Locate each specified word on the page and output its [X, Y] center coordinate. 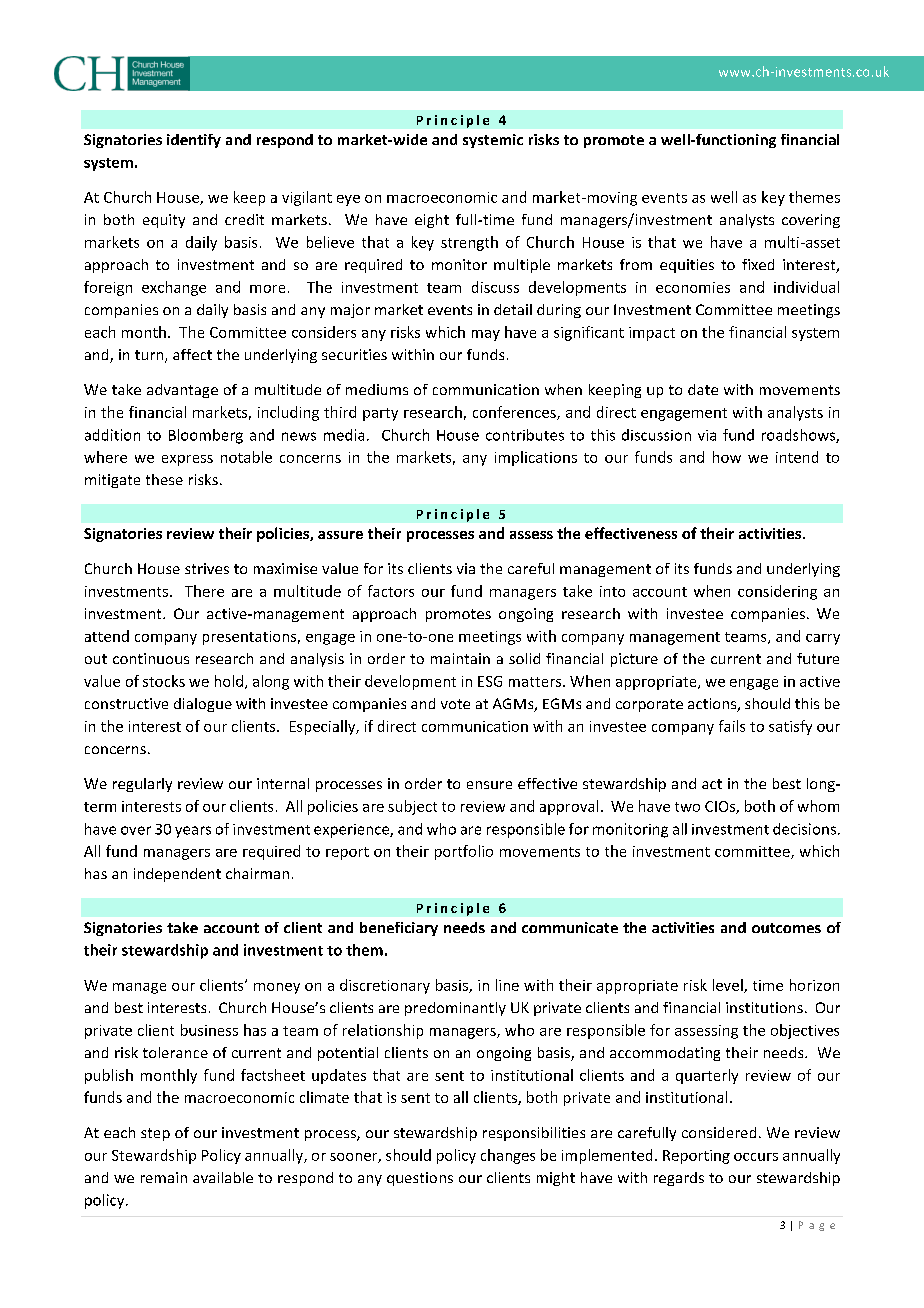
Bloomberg [206, 436]
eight [432, 221]
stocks [164, 681]
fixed [758, 264]
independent [177, 875]
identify [194, 141]
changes [508, 1156]
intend [797, 457]
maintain [460, 658]
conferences [515, 413]
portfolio [464, 852]
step [155, 1134]
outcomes [786, 928]
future [818, 658]
